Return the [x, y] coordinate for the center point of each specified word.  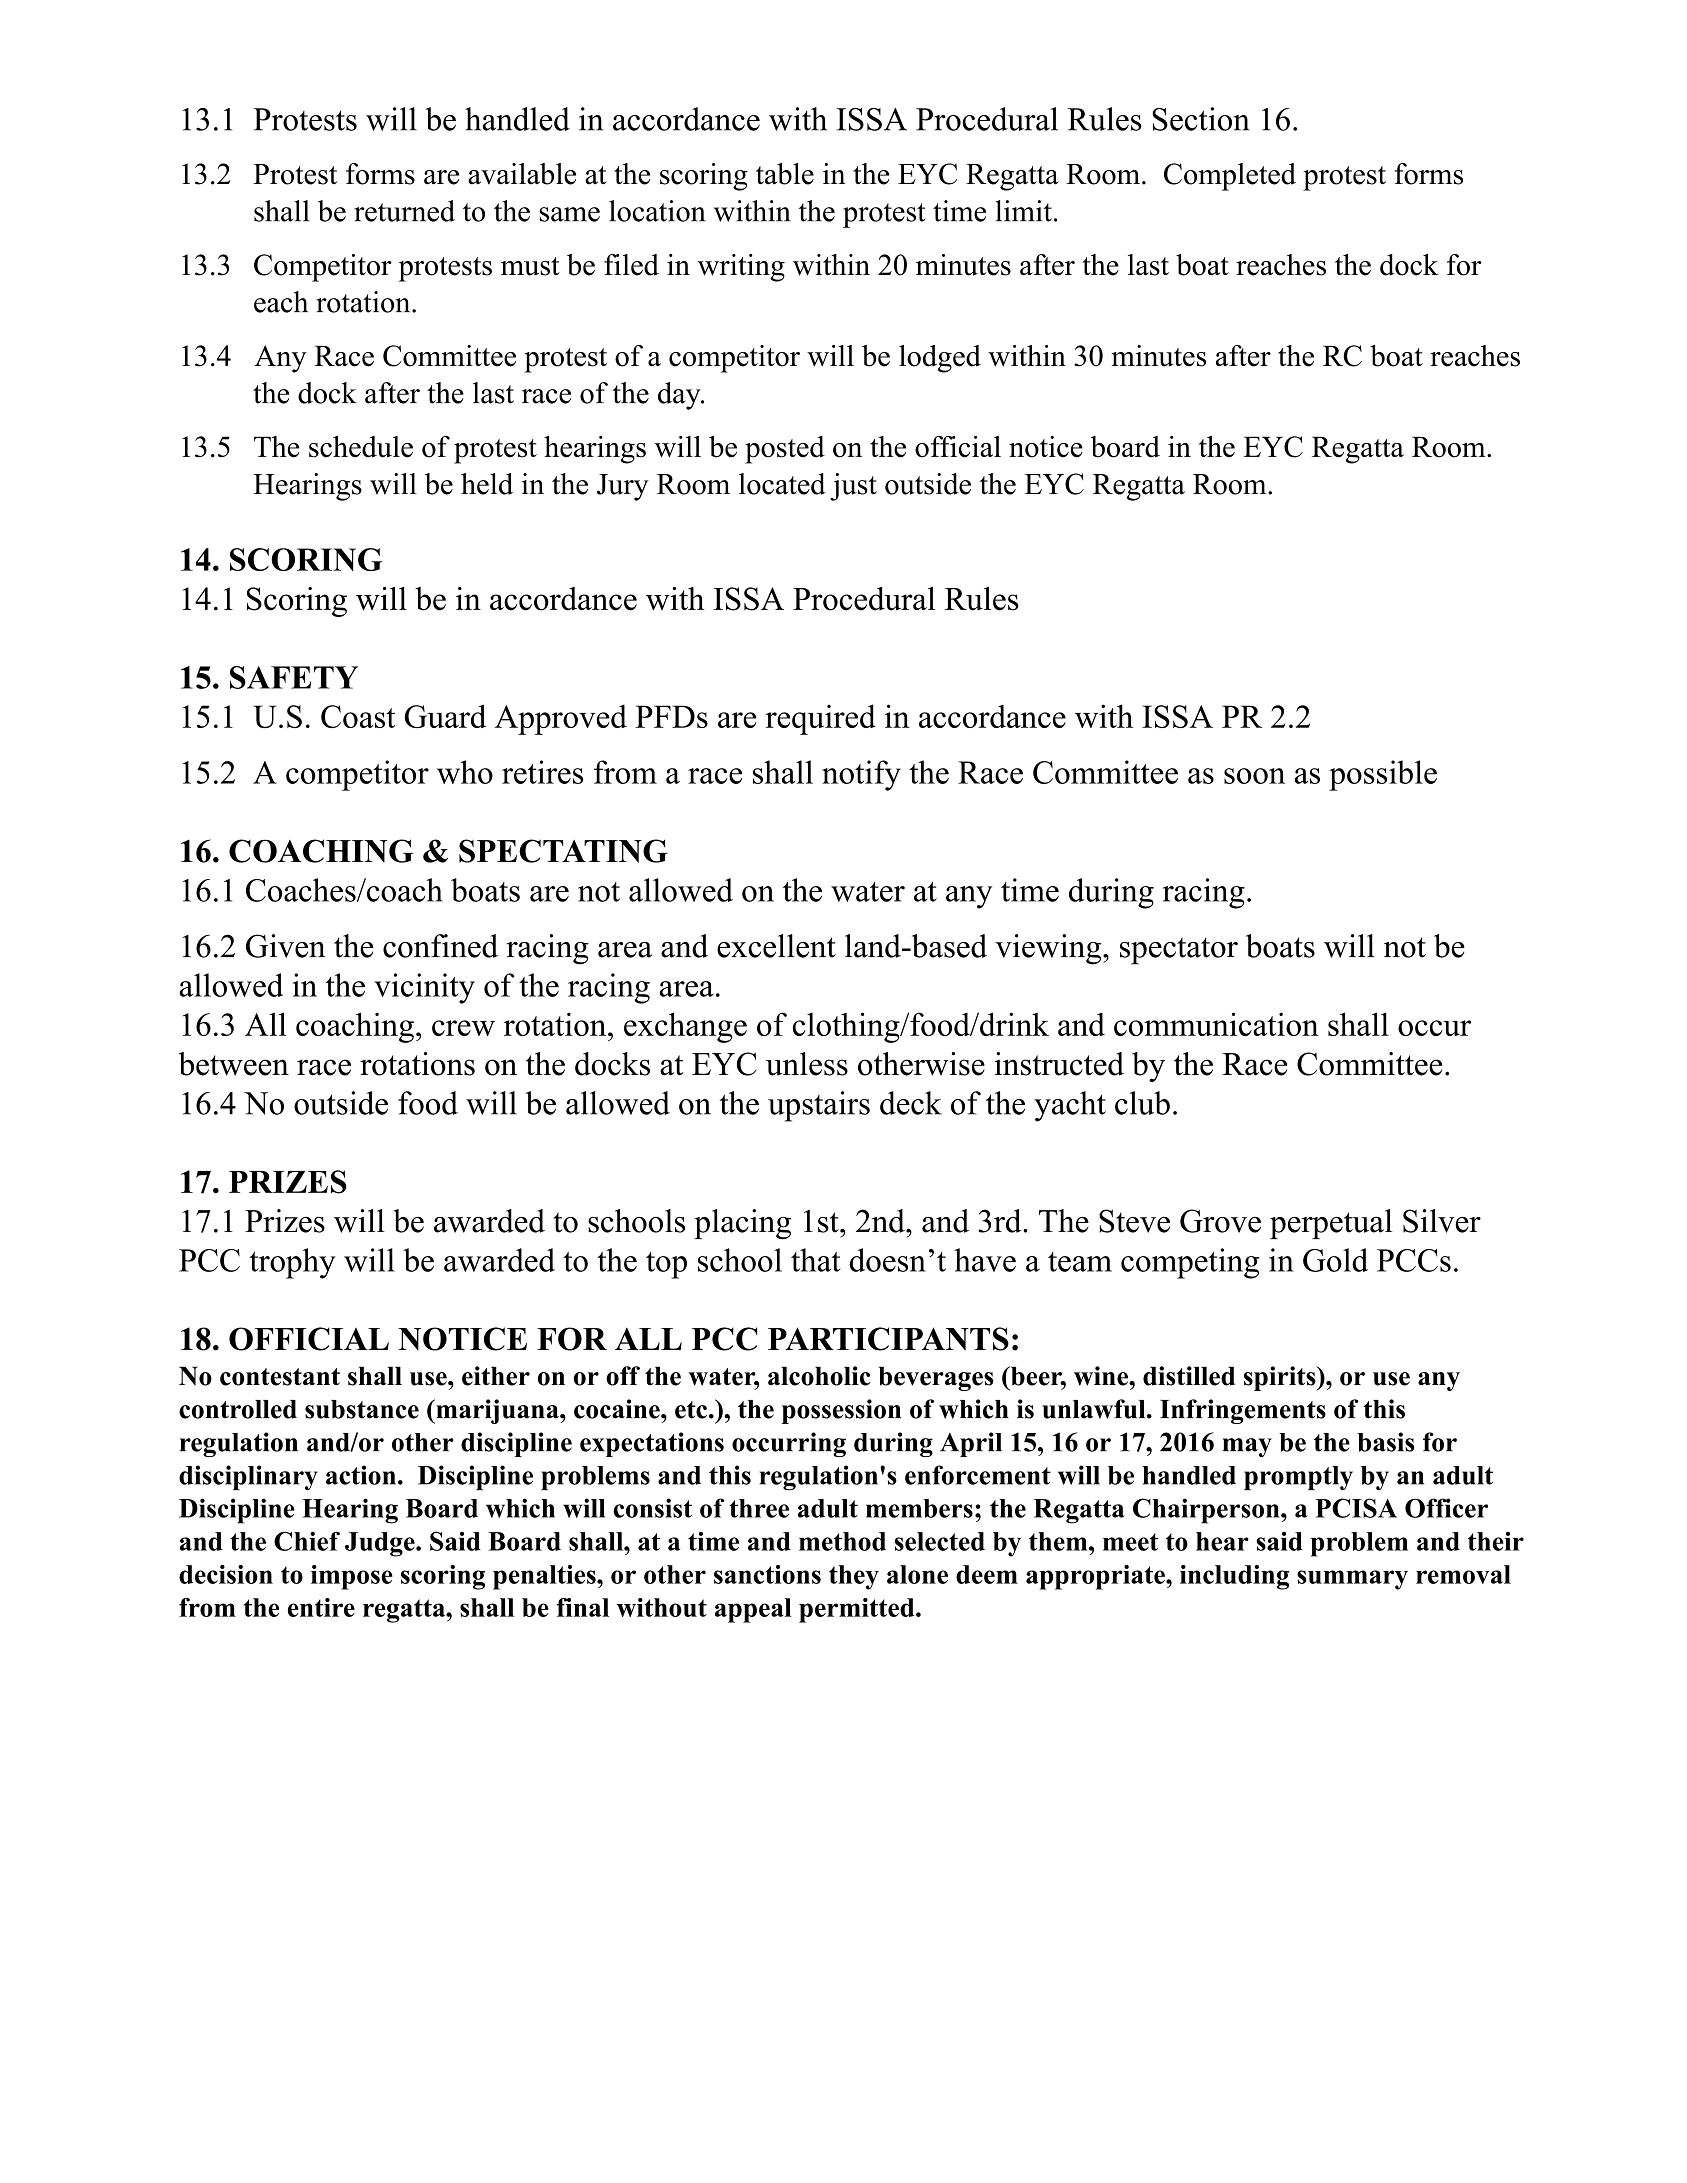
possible [1383, 775]
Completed [1230, 177]
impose [352, 1577]
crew [463, 1028]
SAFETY [294, 677]
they [854, 1577]
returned [404, 211]
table [785, 174]
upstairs [819, 1106]
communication [1216, 1024]
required [821, 719]
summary [1352, 1580]
